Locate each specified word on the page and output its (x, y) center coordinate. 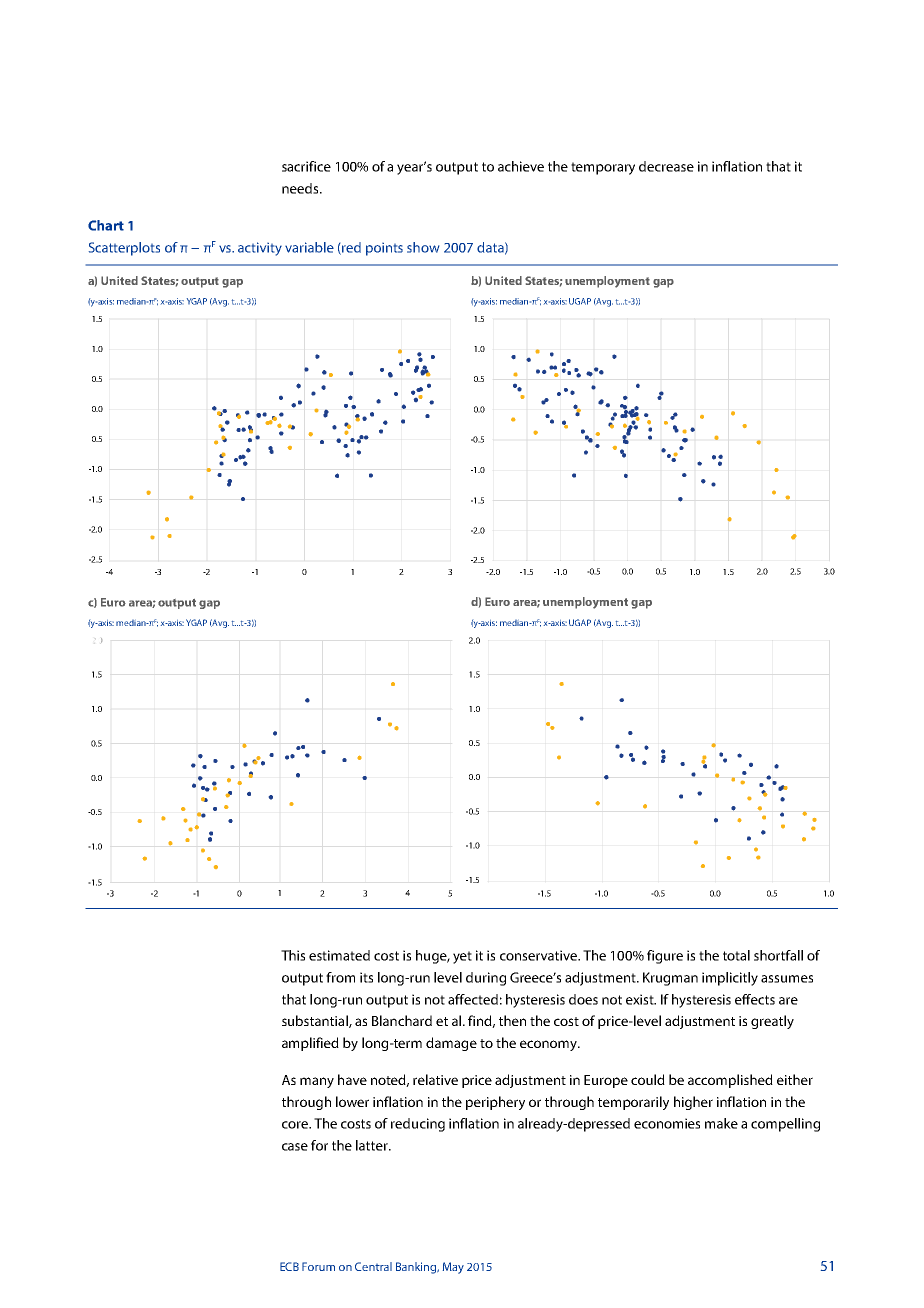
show (423, 247)
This (293, 955)
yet (462, 957)
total (736, 955)
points (384, 249)
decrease (666, 166)
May (453, 1268)
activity (260, 249)
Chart (106, 225)
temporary (603, 168)
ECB (289, 1266)
